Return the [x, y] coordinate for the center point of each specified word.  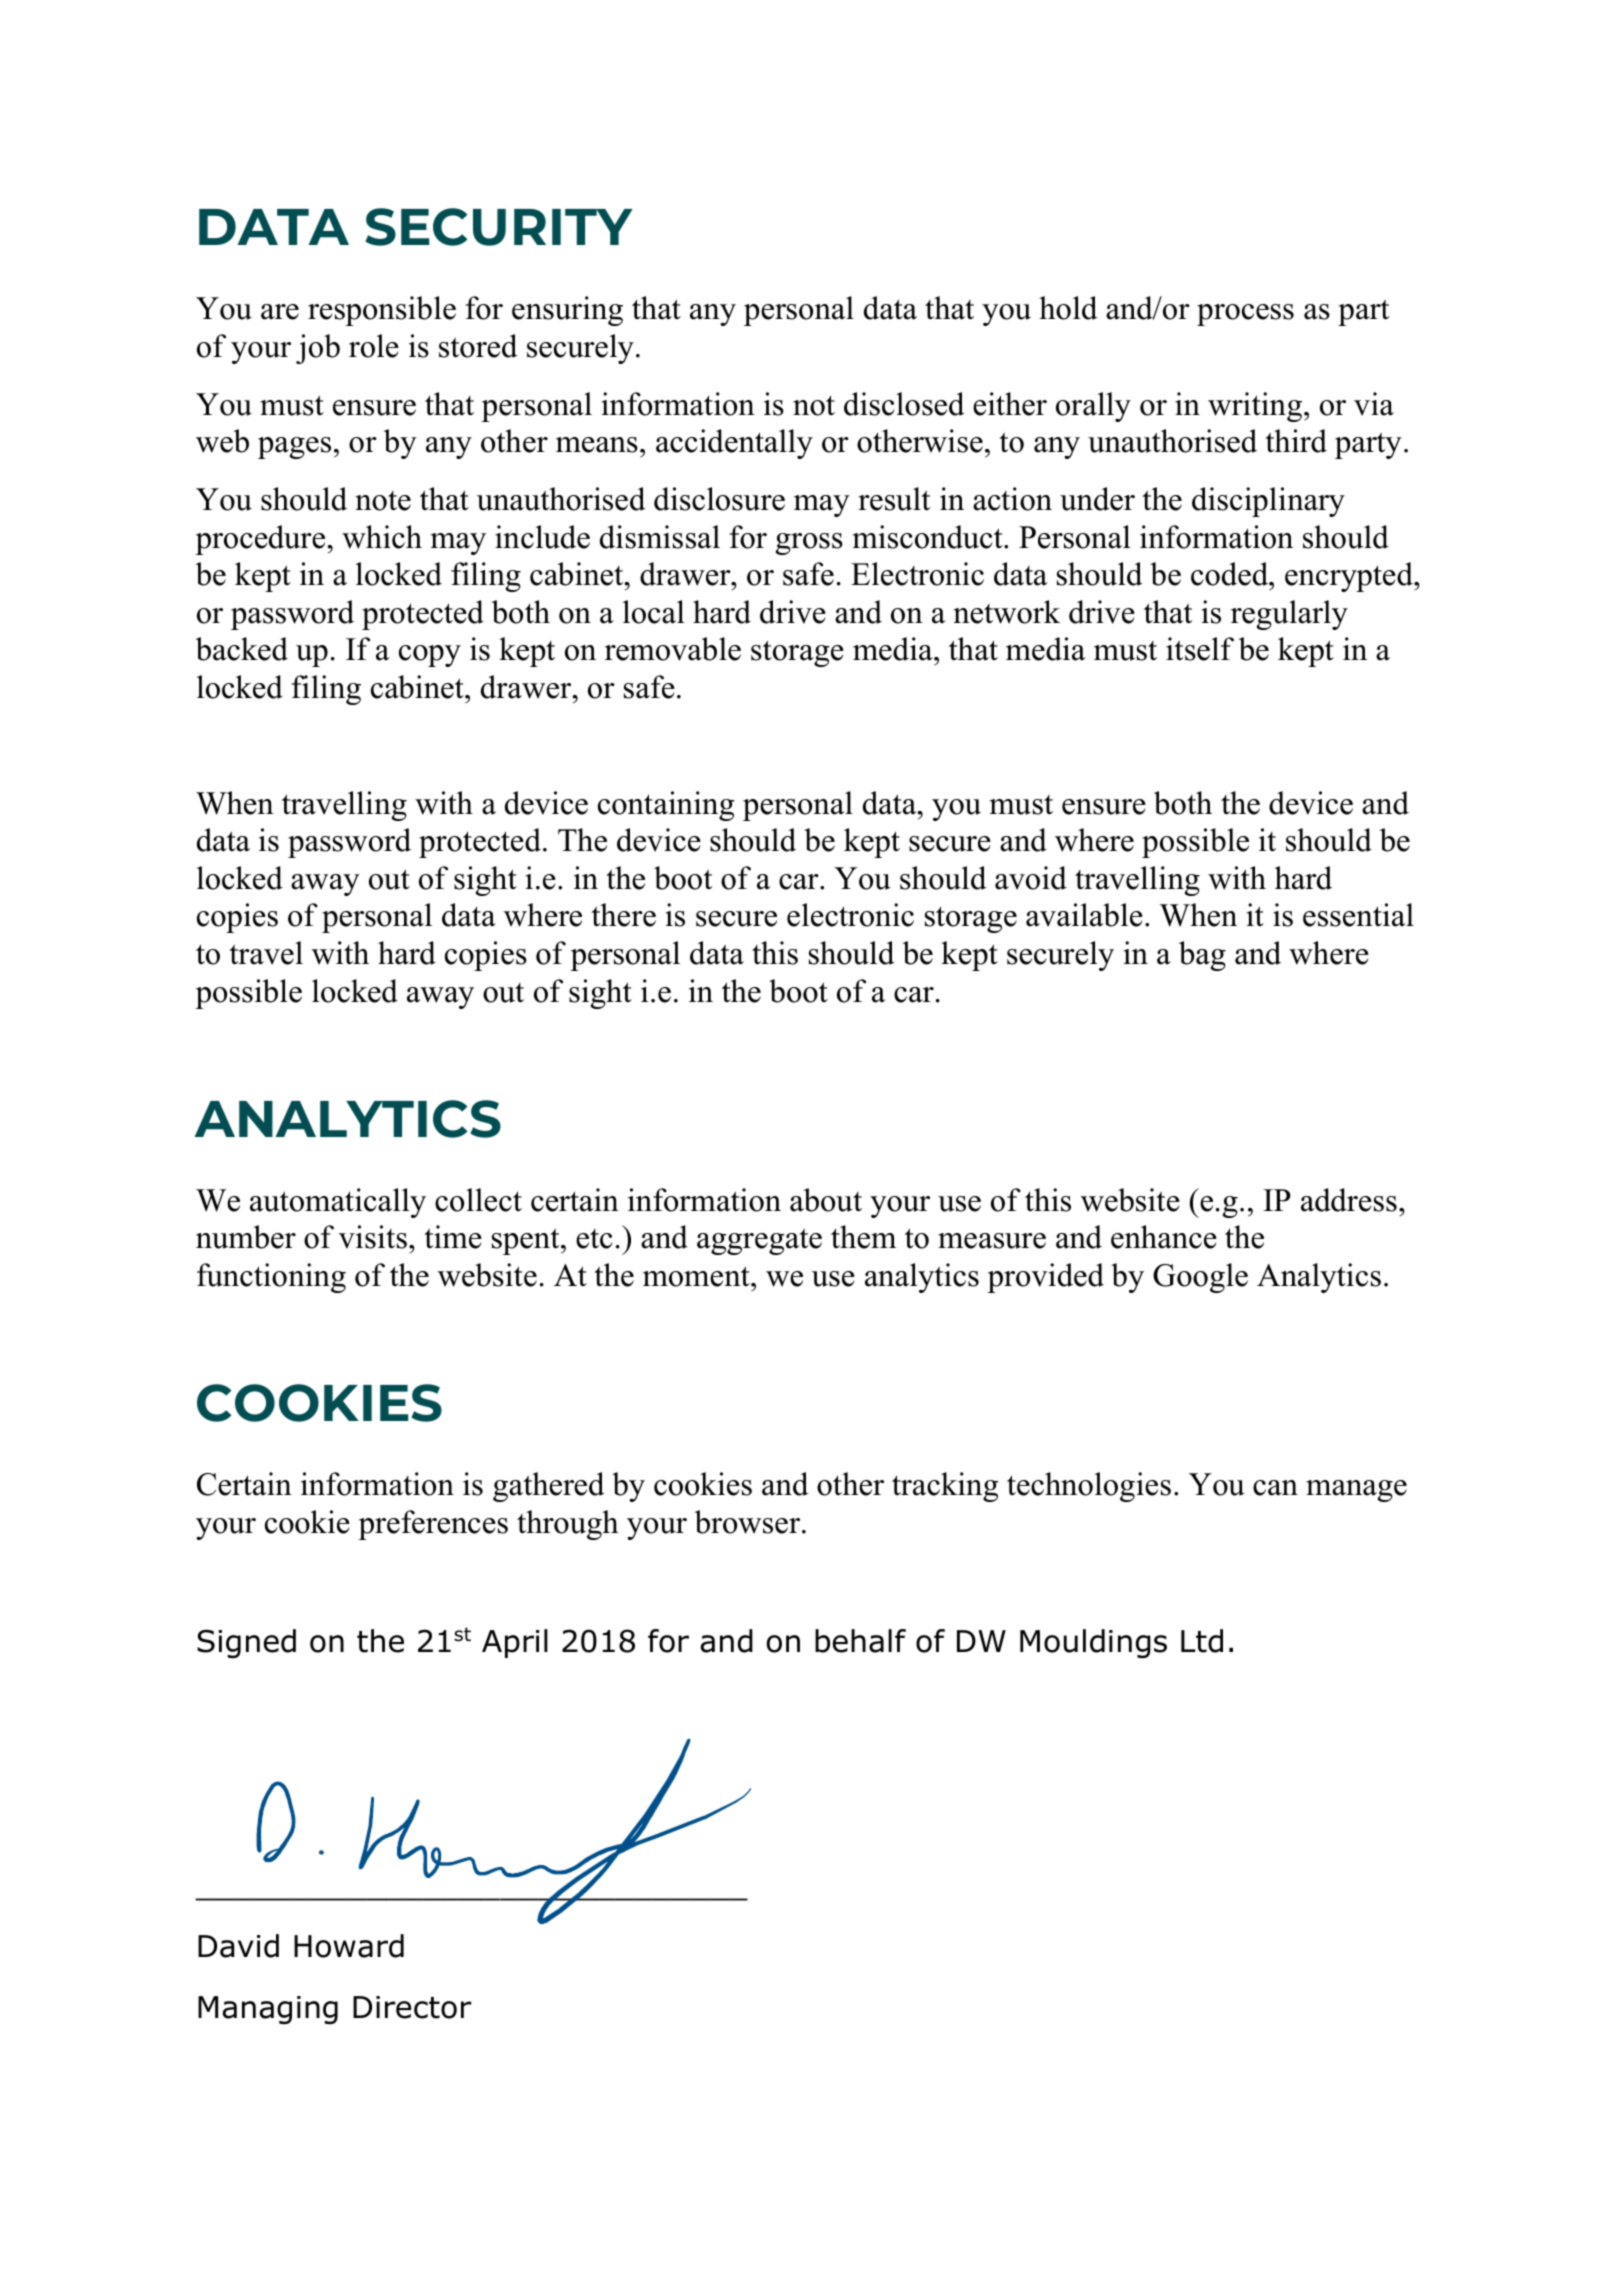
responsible [382, 311]
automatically [338, 1203]
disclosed [904, 404]
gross [809, 544]
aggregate [759, 1241]
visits [373, 1237]
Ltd [1202, 1641]
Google [1200, 1278]
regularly [1289, 615]
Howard [349, 1946]
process [1245, 315]
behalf [860, 1641]
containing [666, 806]
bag [1202, 956]
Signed [246, 1643]
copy [430, 656]
